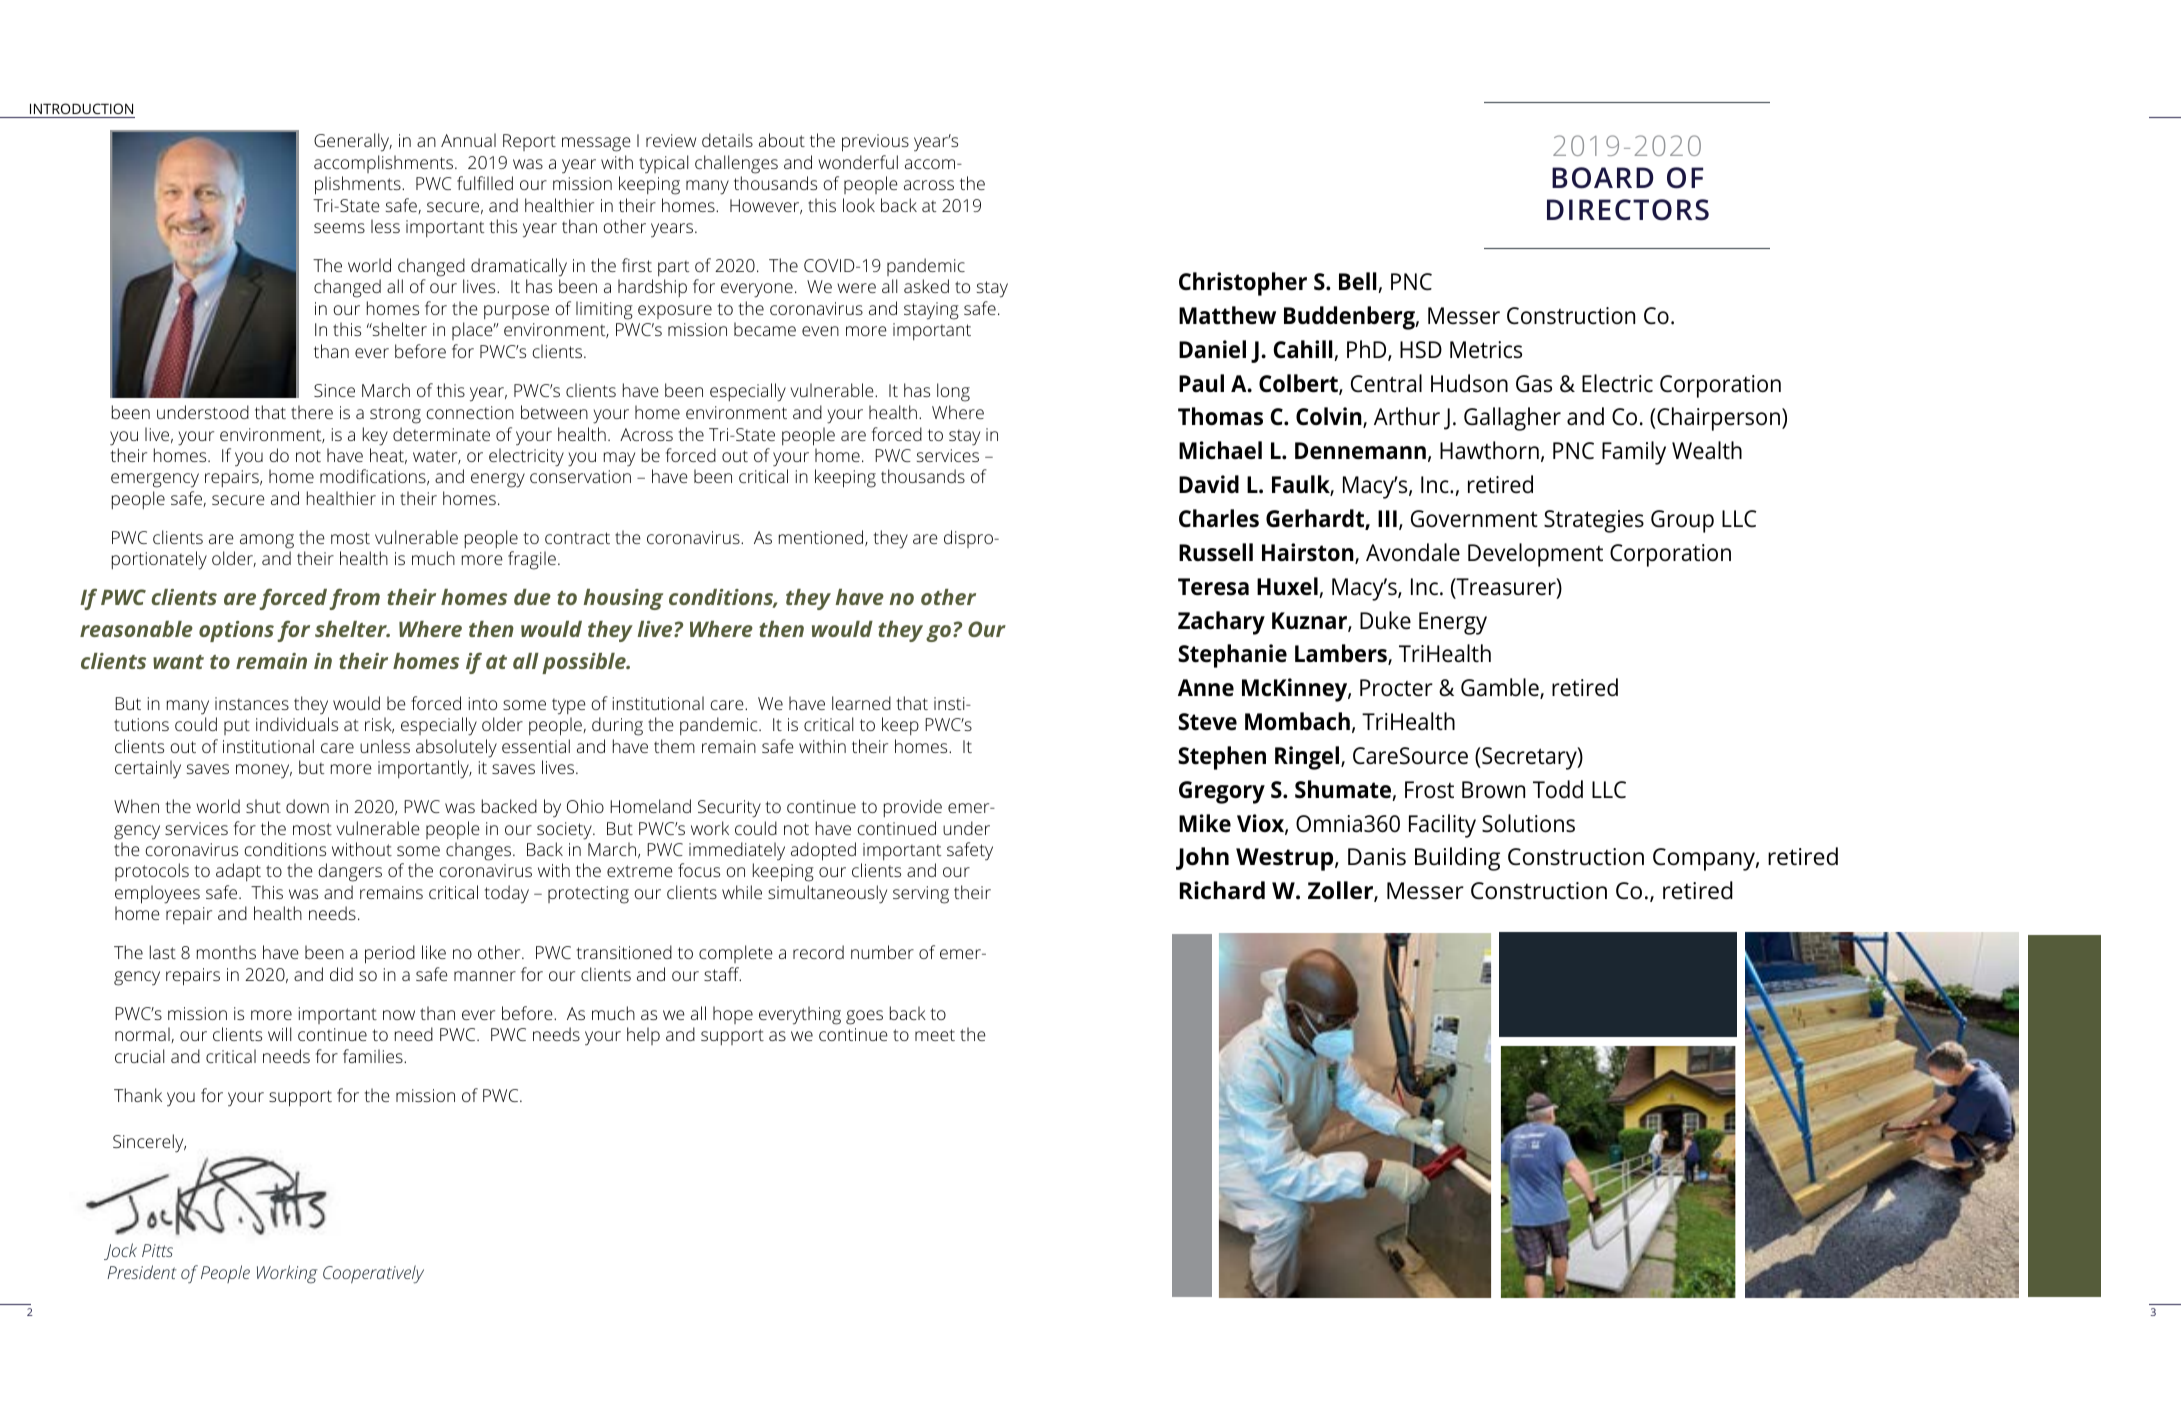 Image resolution: width=2181 pixels, height=1411 pixels. What do you see at coordinates (861, 703) in the document?
I see `learned` at bounding box center [861, 703].
